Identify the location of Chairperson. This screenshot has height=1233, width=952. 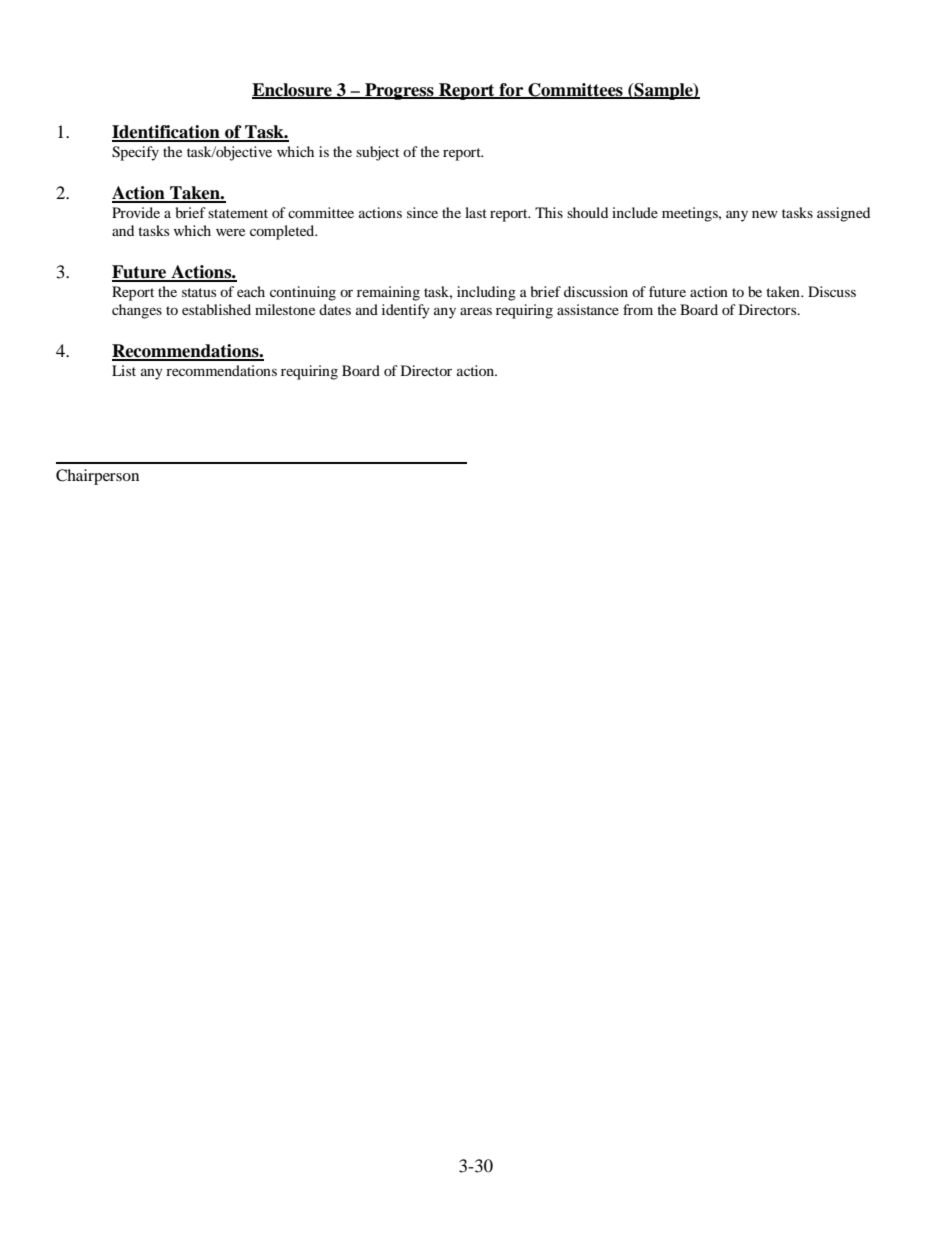
(97, 477).
